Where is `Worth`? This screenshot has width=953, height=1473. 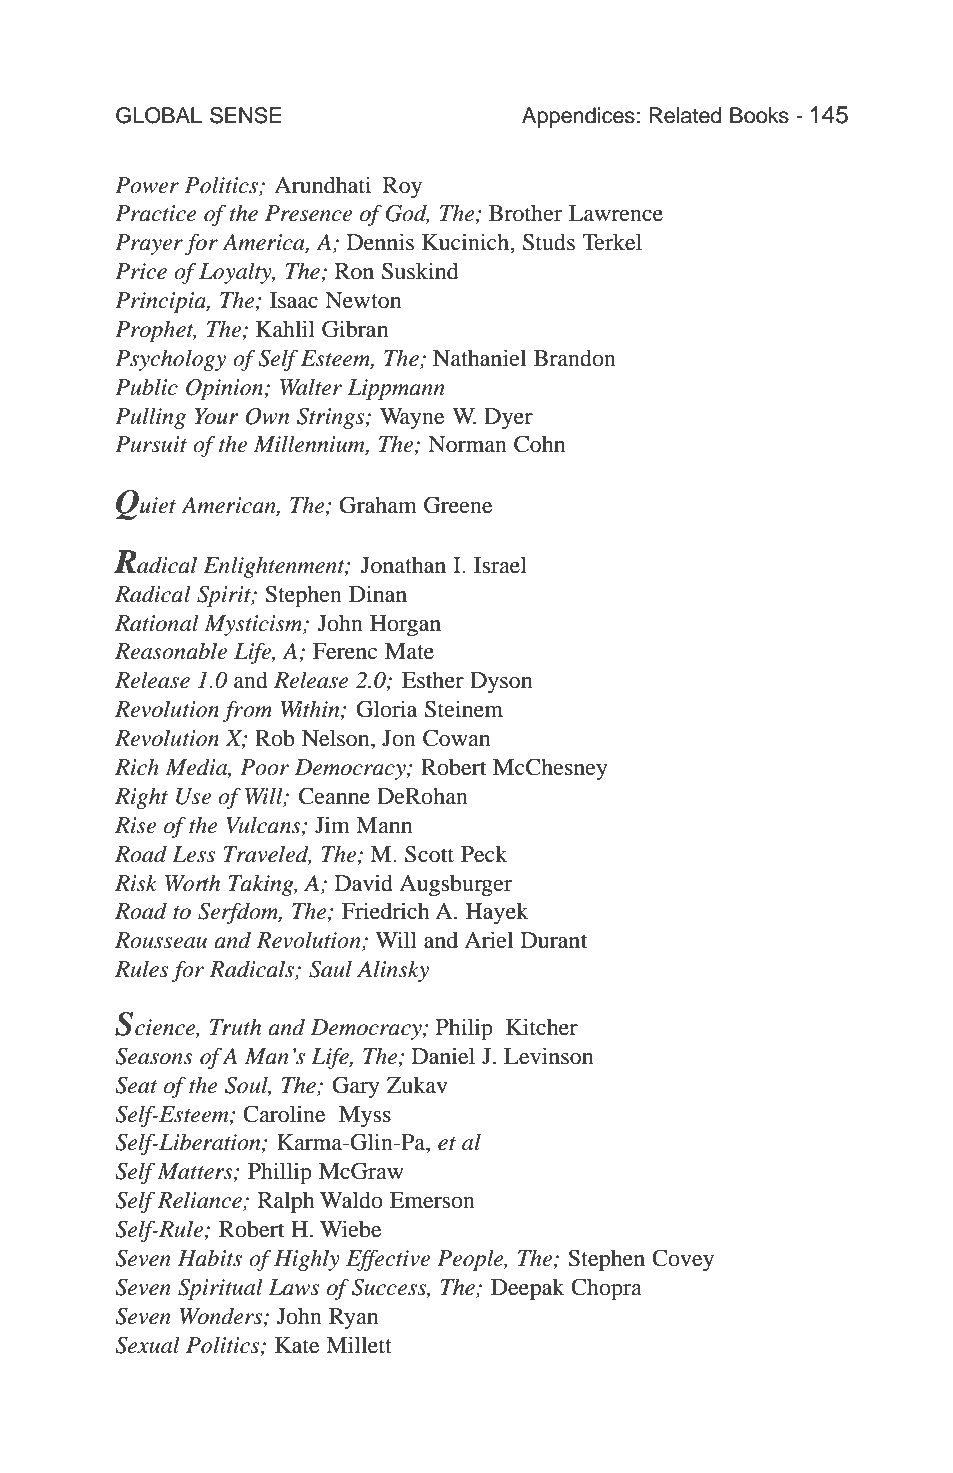 Worth is located at coordinates (192, 883).
